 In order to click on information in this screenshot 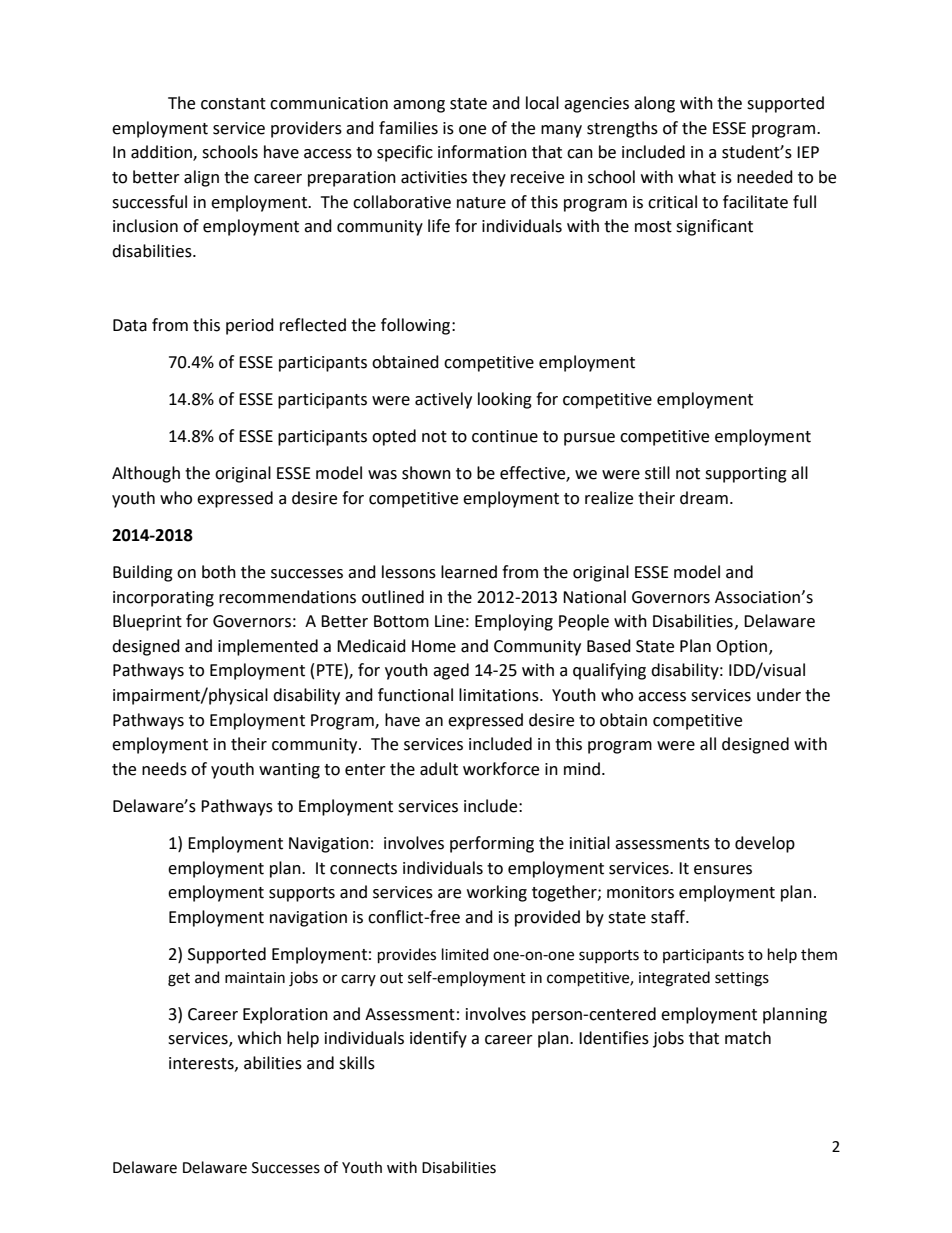, I will do `click(482, 152)`.
